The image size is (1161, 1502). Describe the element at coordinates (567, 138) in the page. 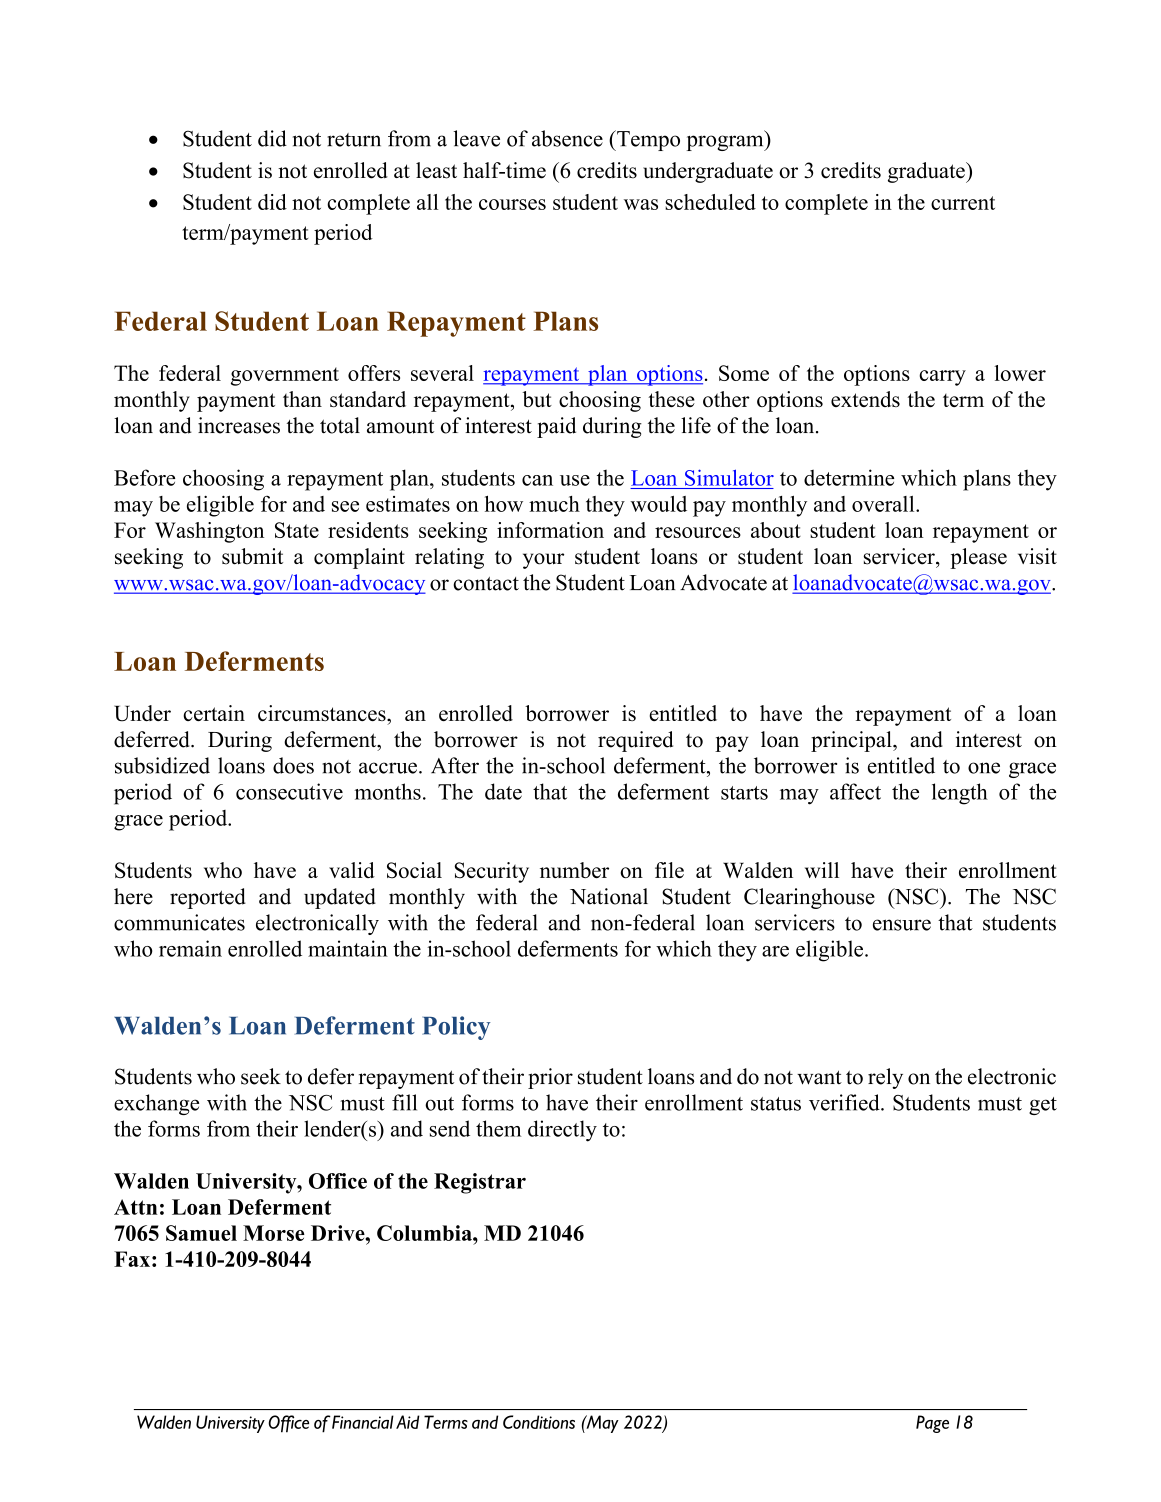

I see `absence` at that location.
